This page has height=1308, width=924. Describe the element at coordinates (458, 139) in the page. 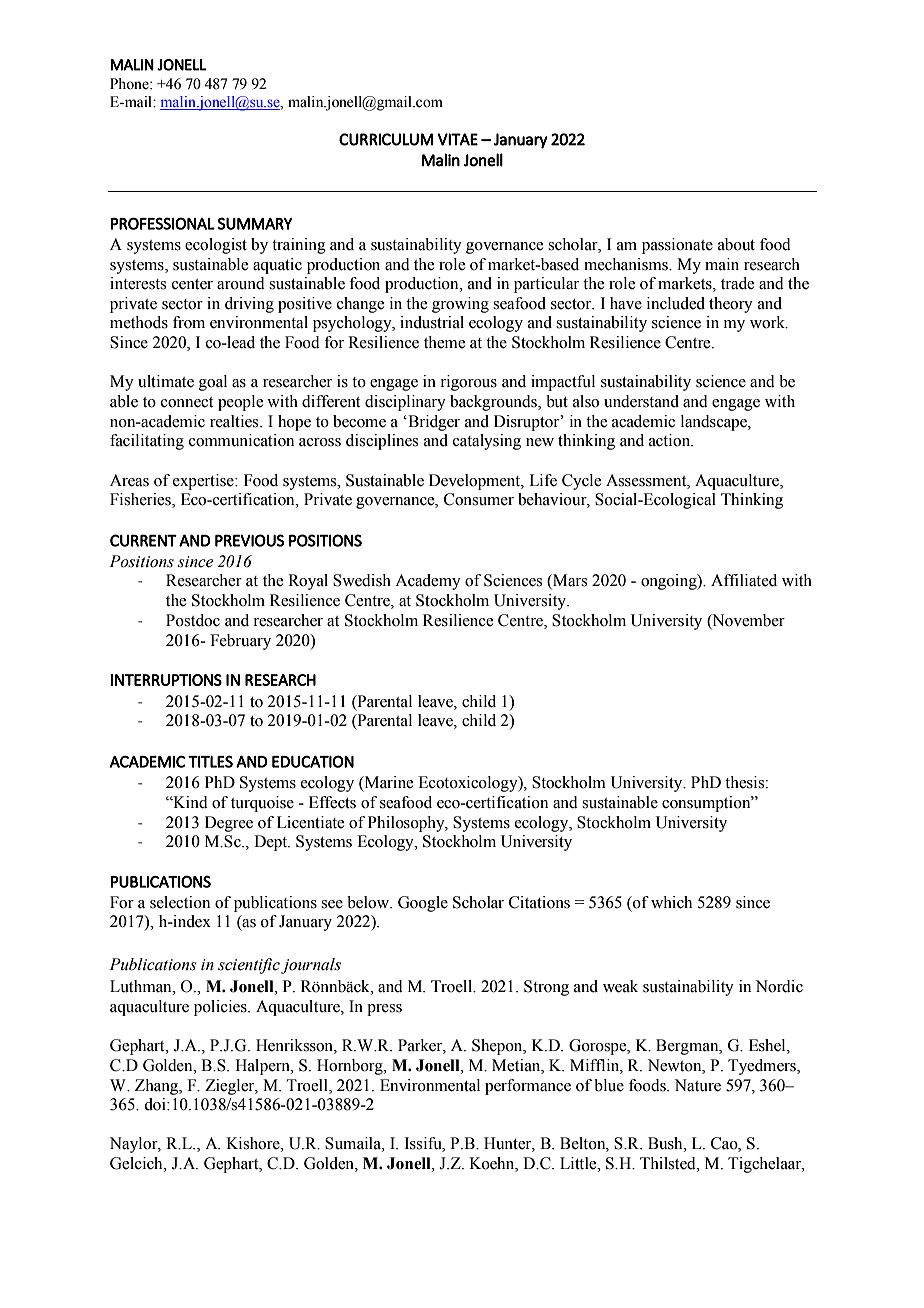

I see `VITAE` at that location.
